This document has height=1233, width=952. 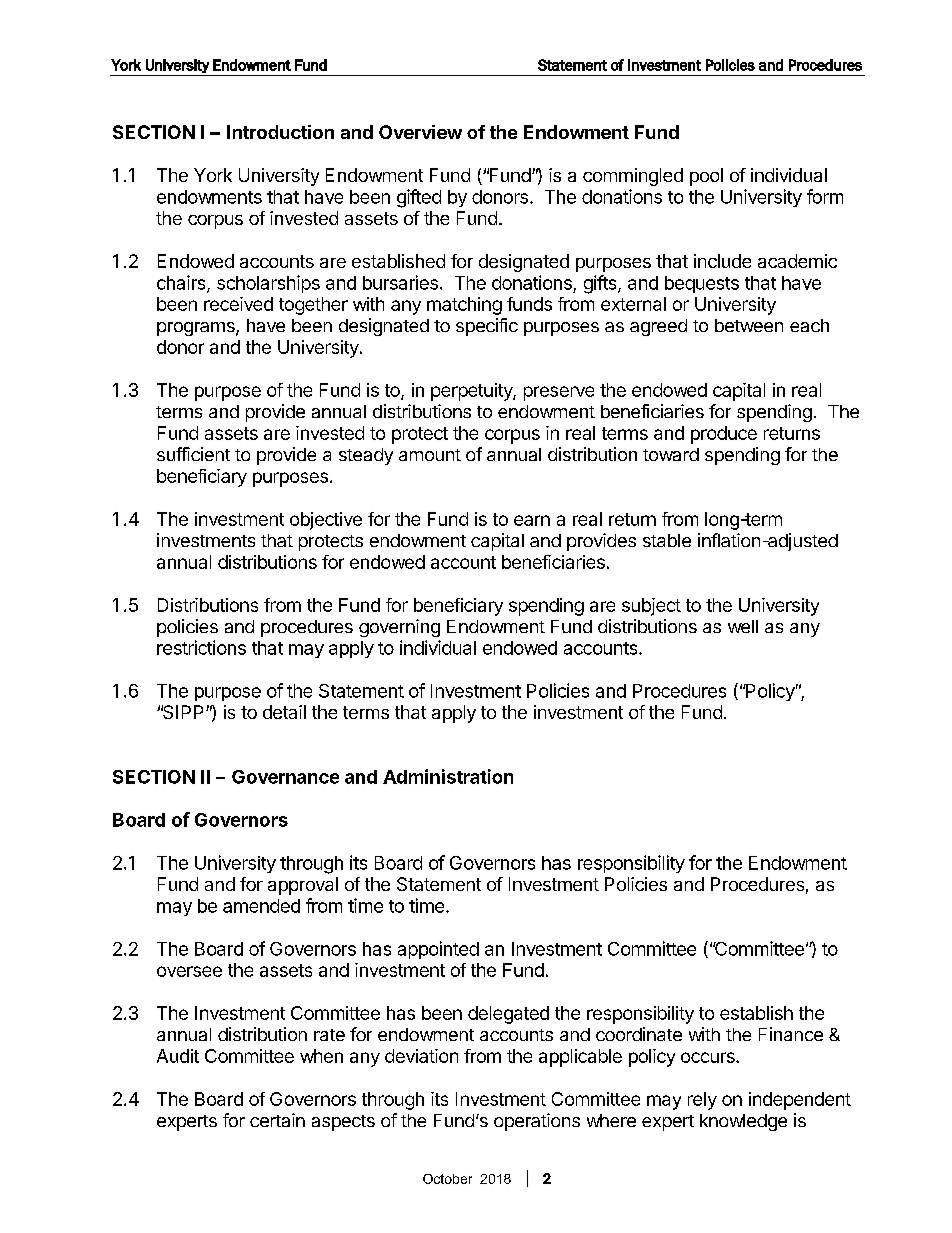 I want to click on pool, so click(x=706, y=177).
